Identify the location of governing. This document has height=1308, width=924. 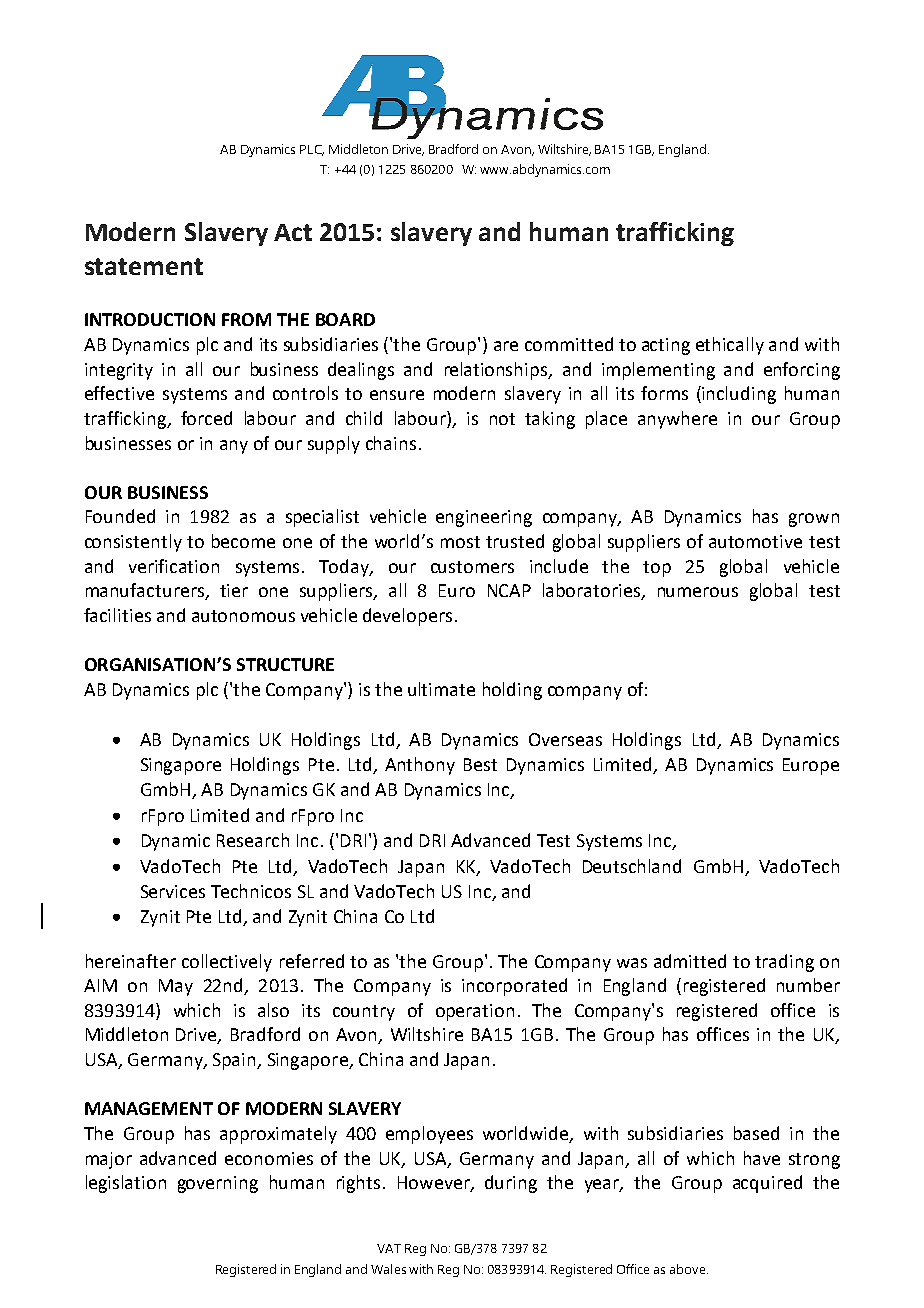
(218, 1184).
